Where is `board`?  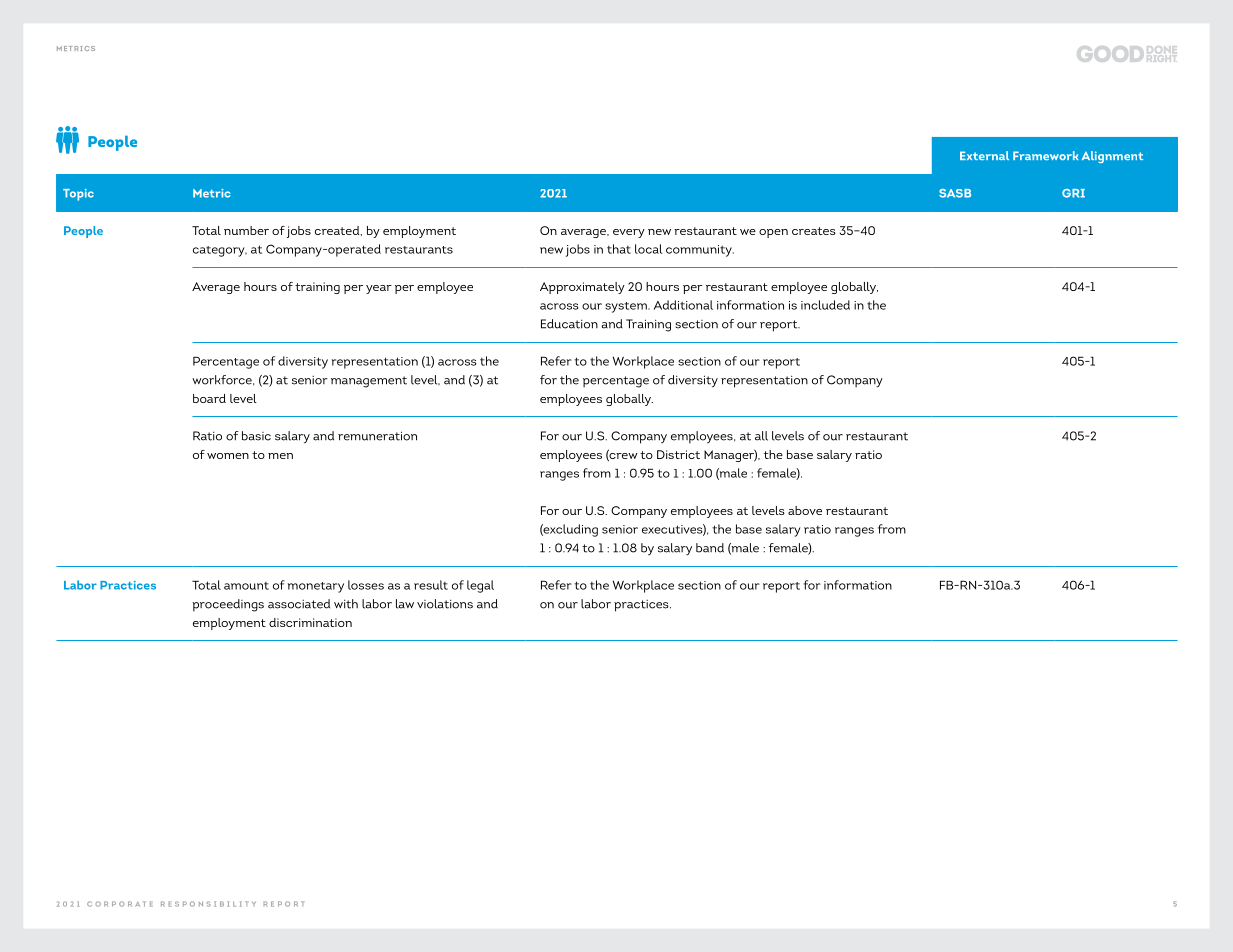
board is located at coordinates (209, 398).
